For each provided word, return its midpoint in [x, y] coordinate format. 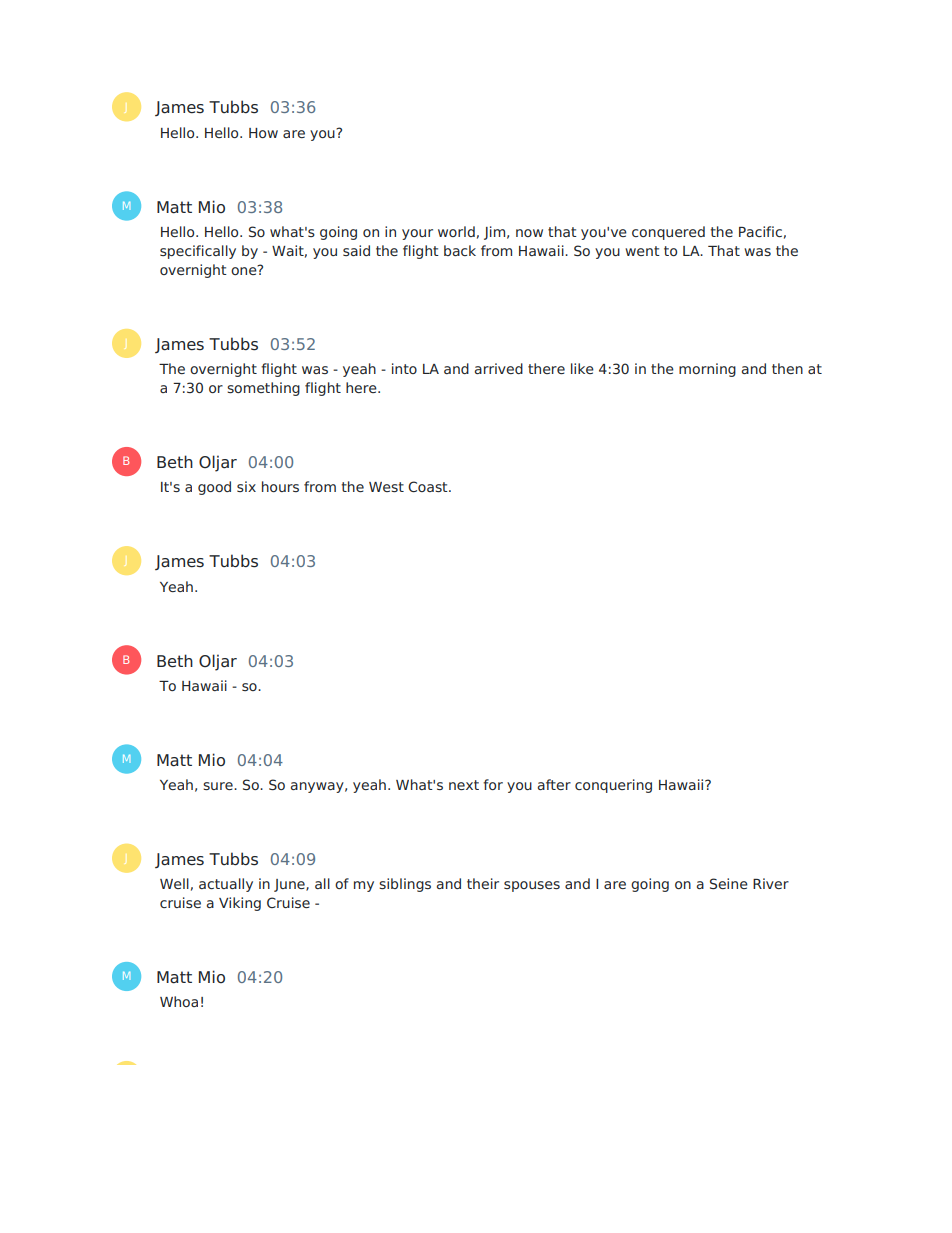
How [263, 133]
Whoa [179, 1001]
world [456, 231]
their [483, 883]
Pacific [760, 231]
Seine [729, 883]
